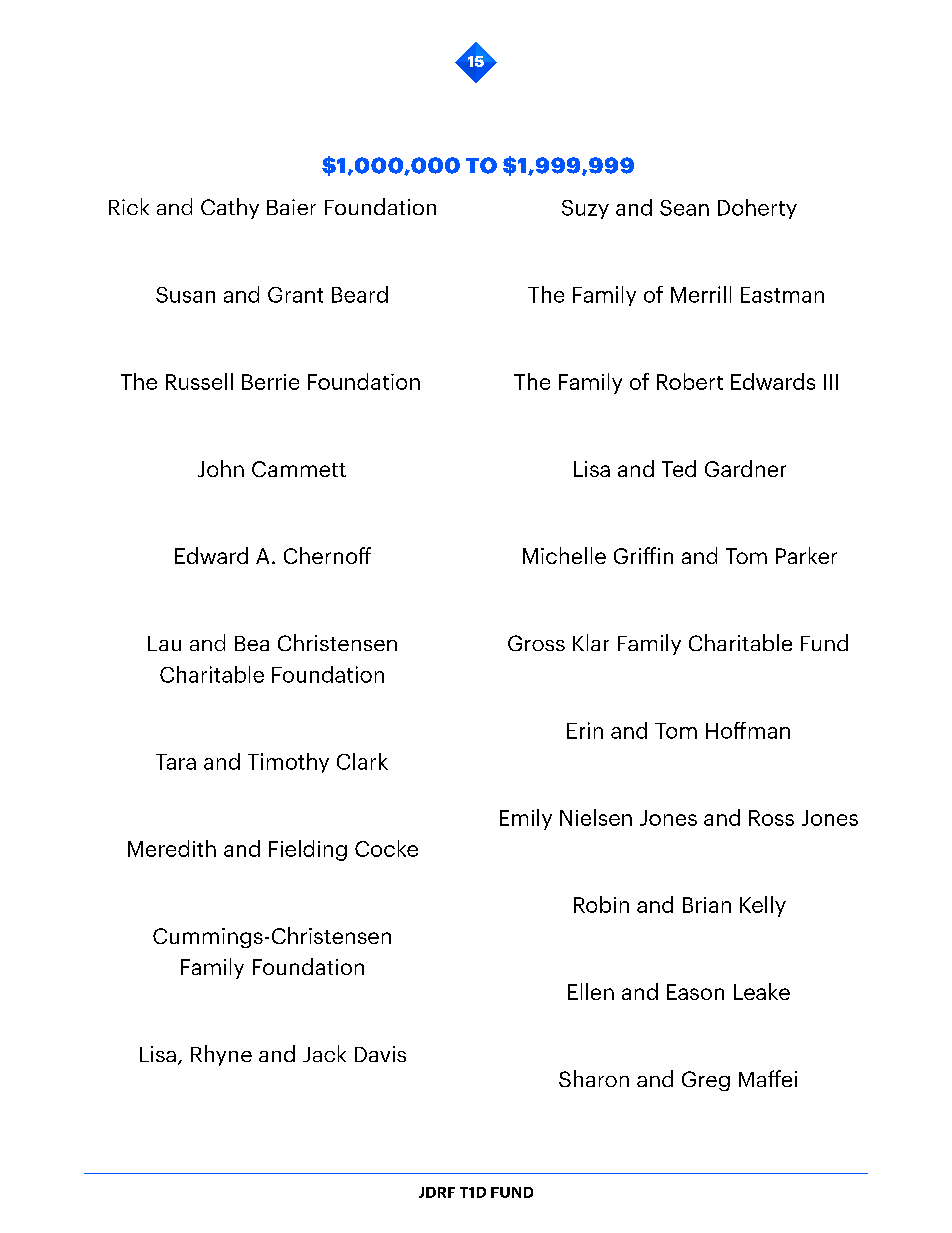  I want to click on Michelle, so click(564, 555).
